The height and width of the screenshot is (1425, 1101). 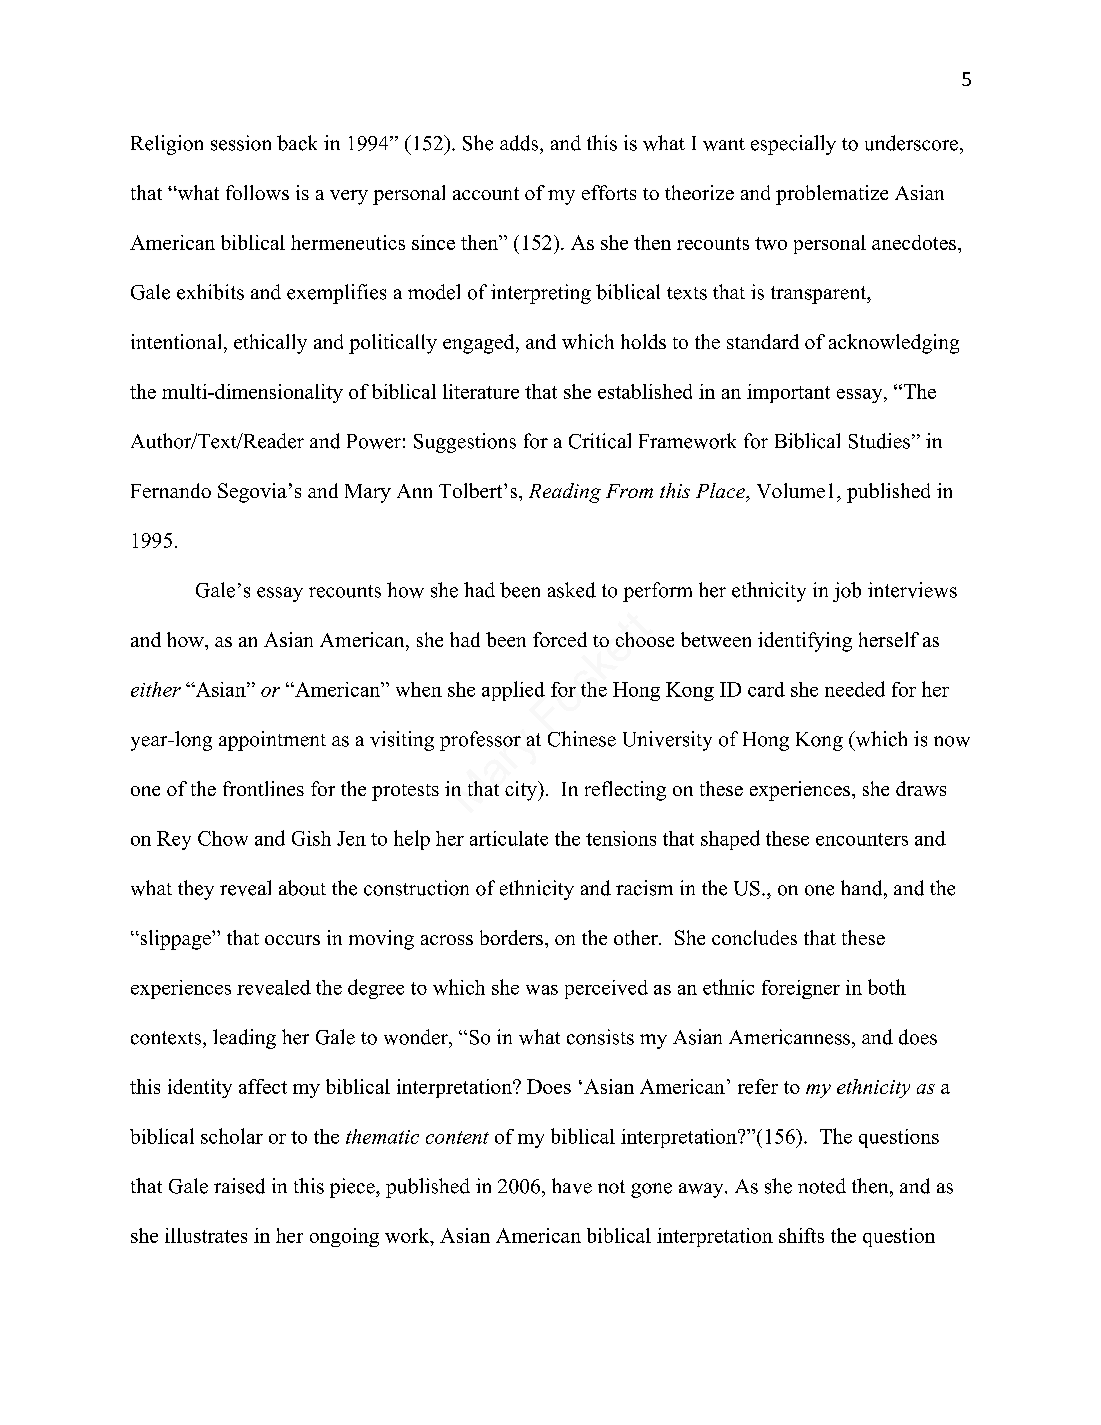 What do you see at coordinates (862, 839) in the screenshot?
I see `encounters` at bounding box center [862, 839].
